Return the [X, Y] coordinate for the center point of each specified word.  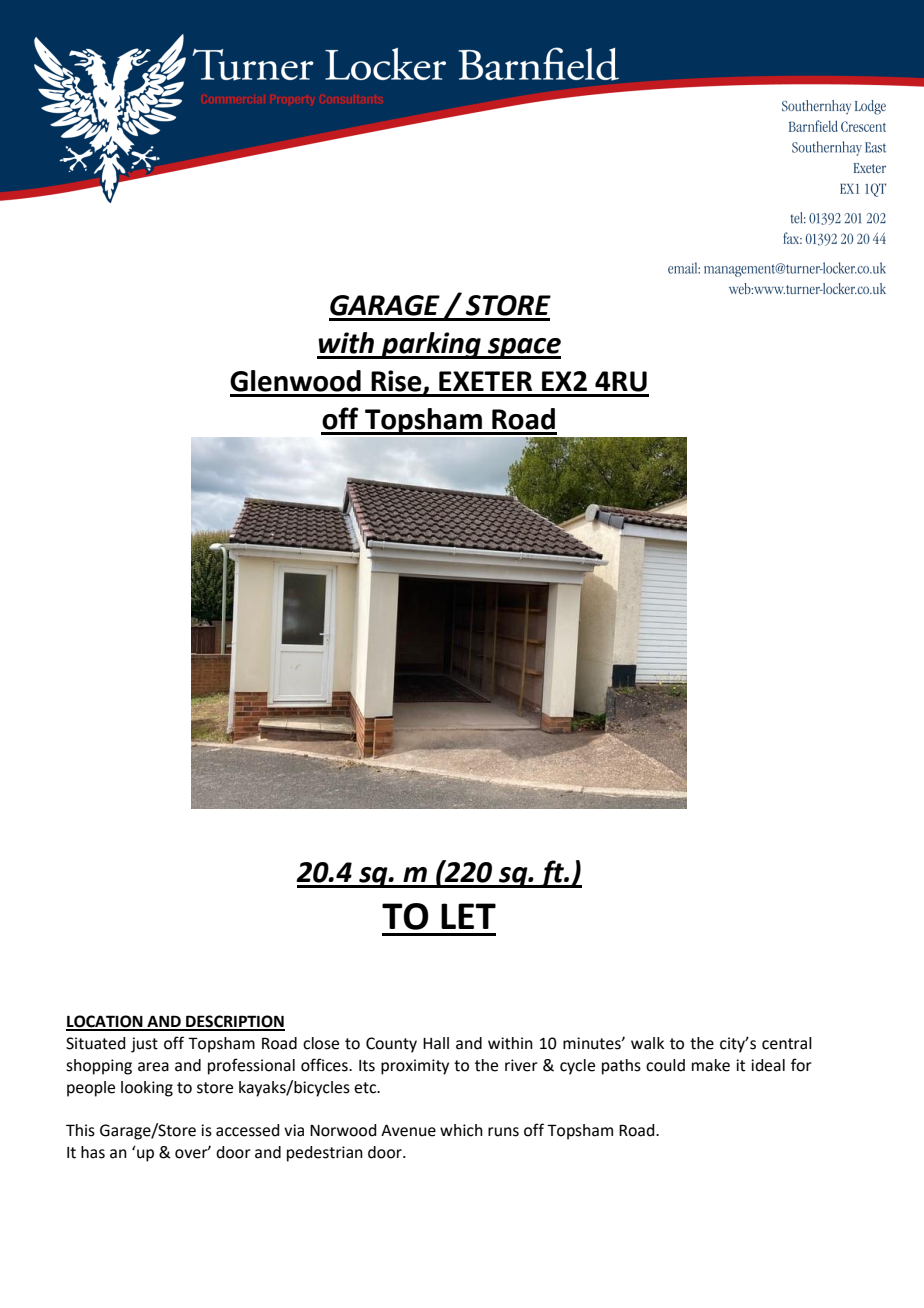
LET [468, 916]
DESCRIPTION [234, 1022]
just [144, 1045]
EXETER [485, 381]
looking [147, 1089]
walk [647, 1043]
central [787, 1043]
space [523, 348]
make [711, 1065]
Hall [436, 1043]
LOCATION [105, 1022]
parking [431, 345]
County [391, 1045]
